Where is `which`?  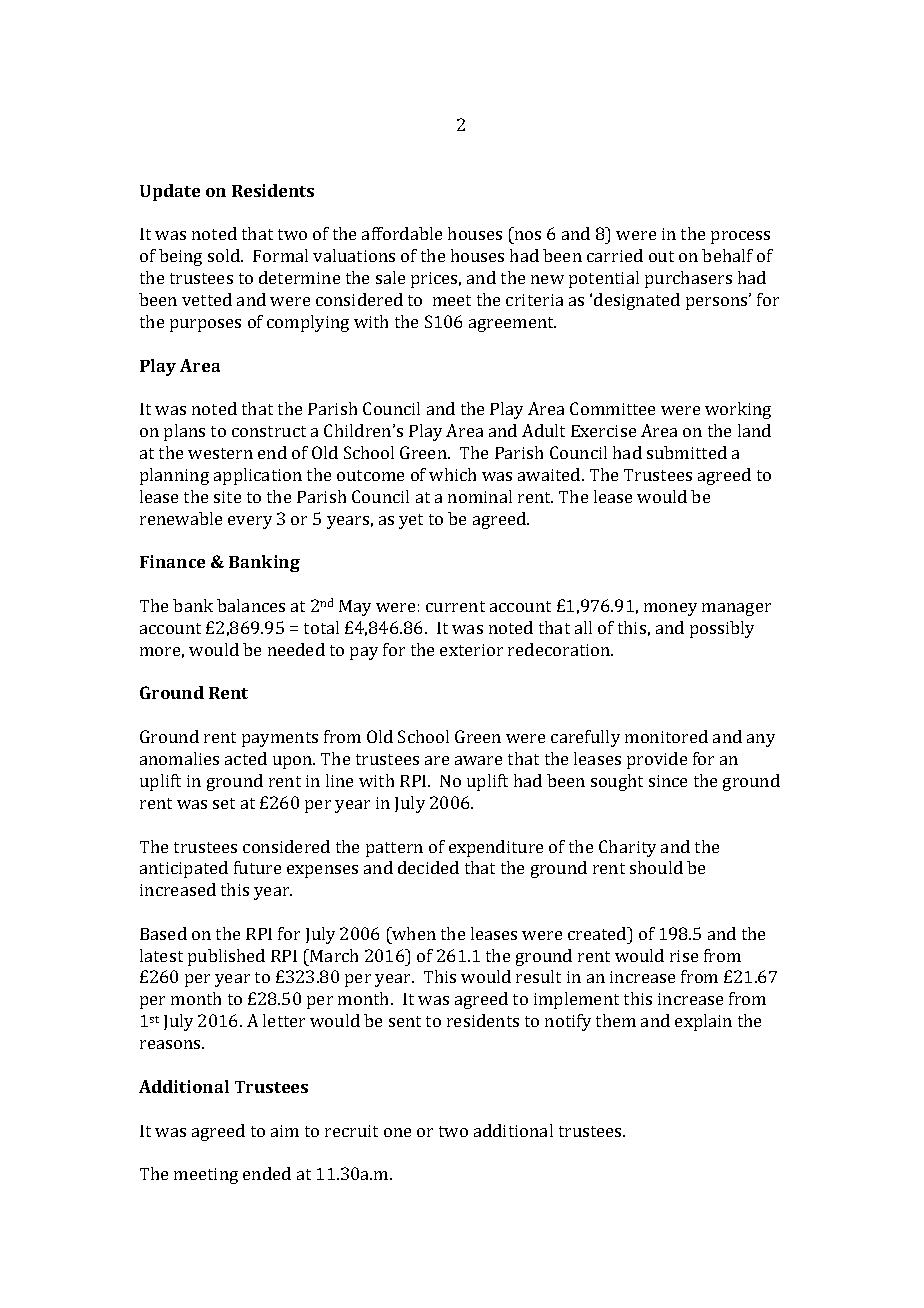
which is located at coordinates (452, 474).
